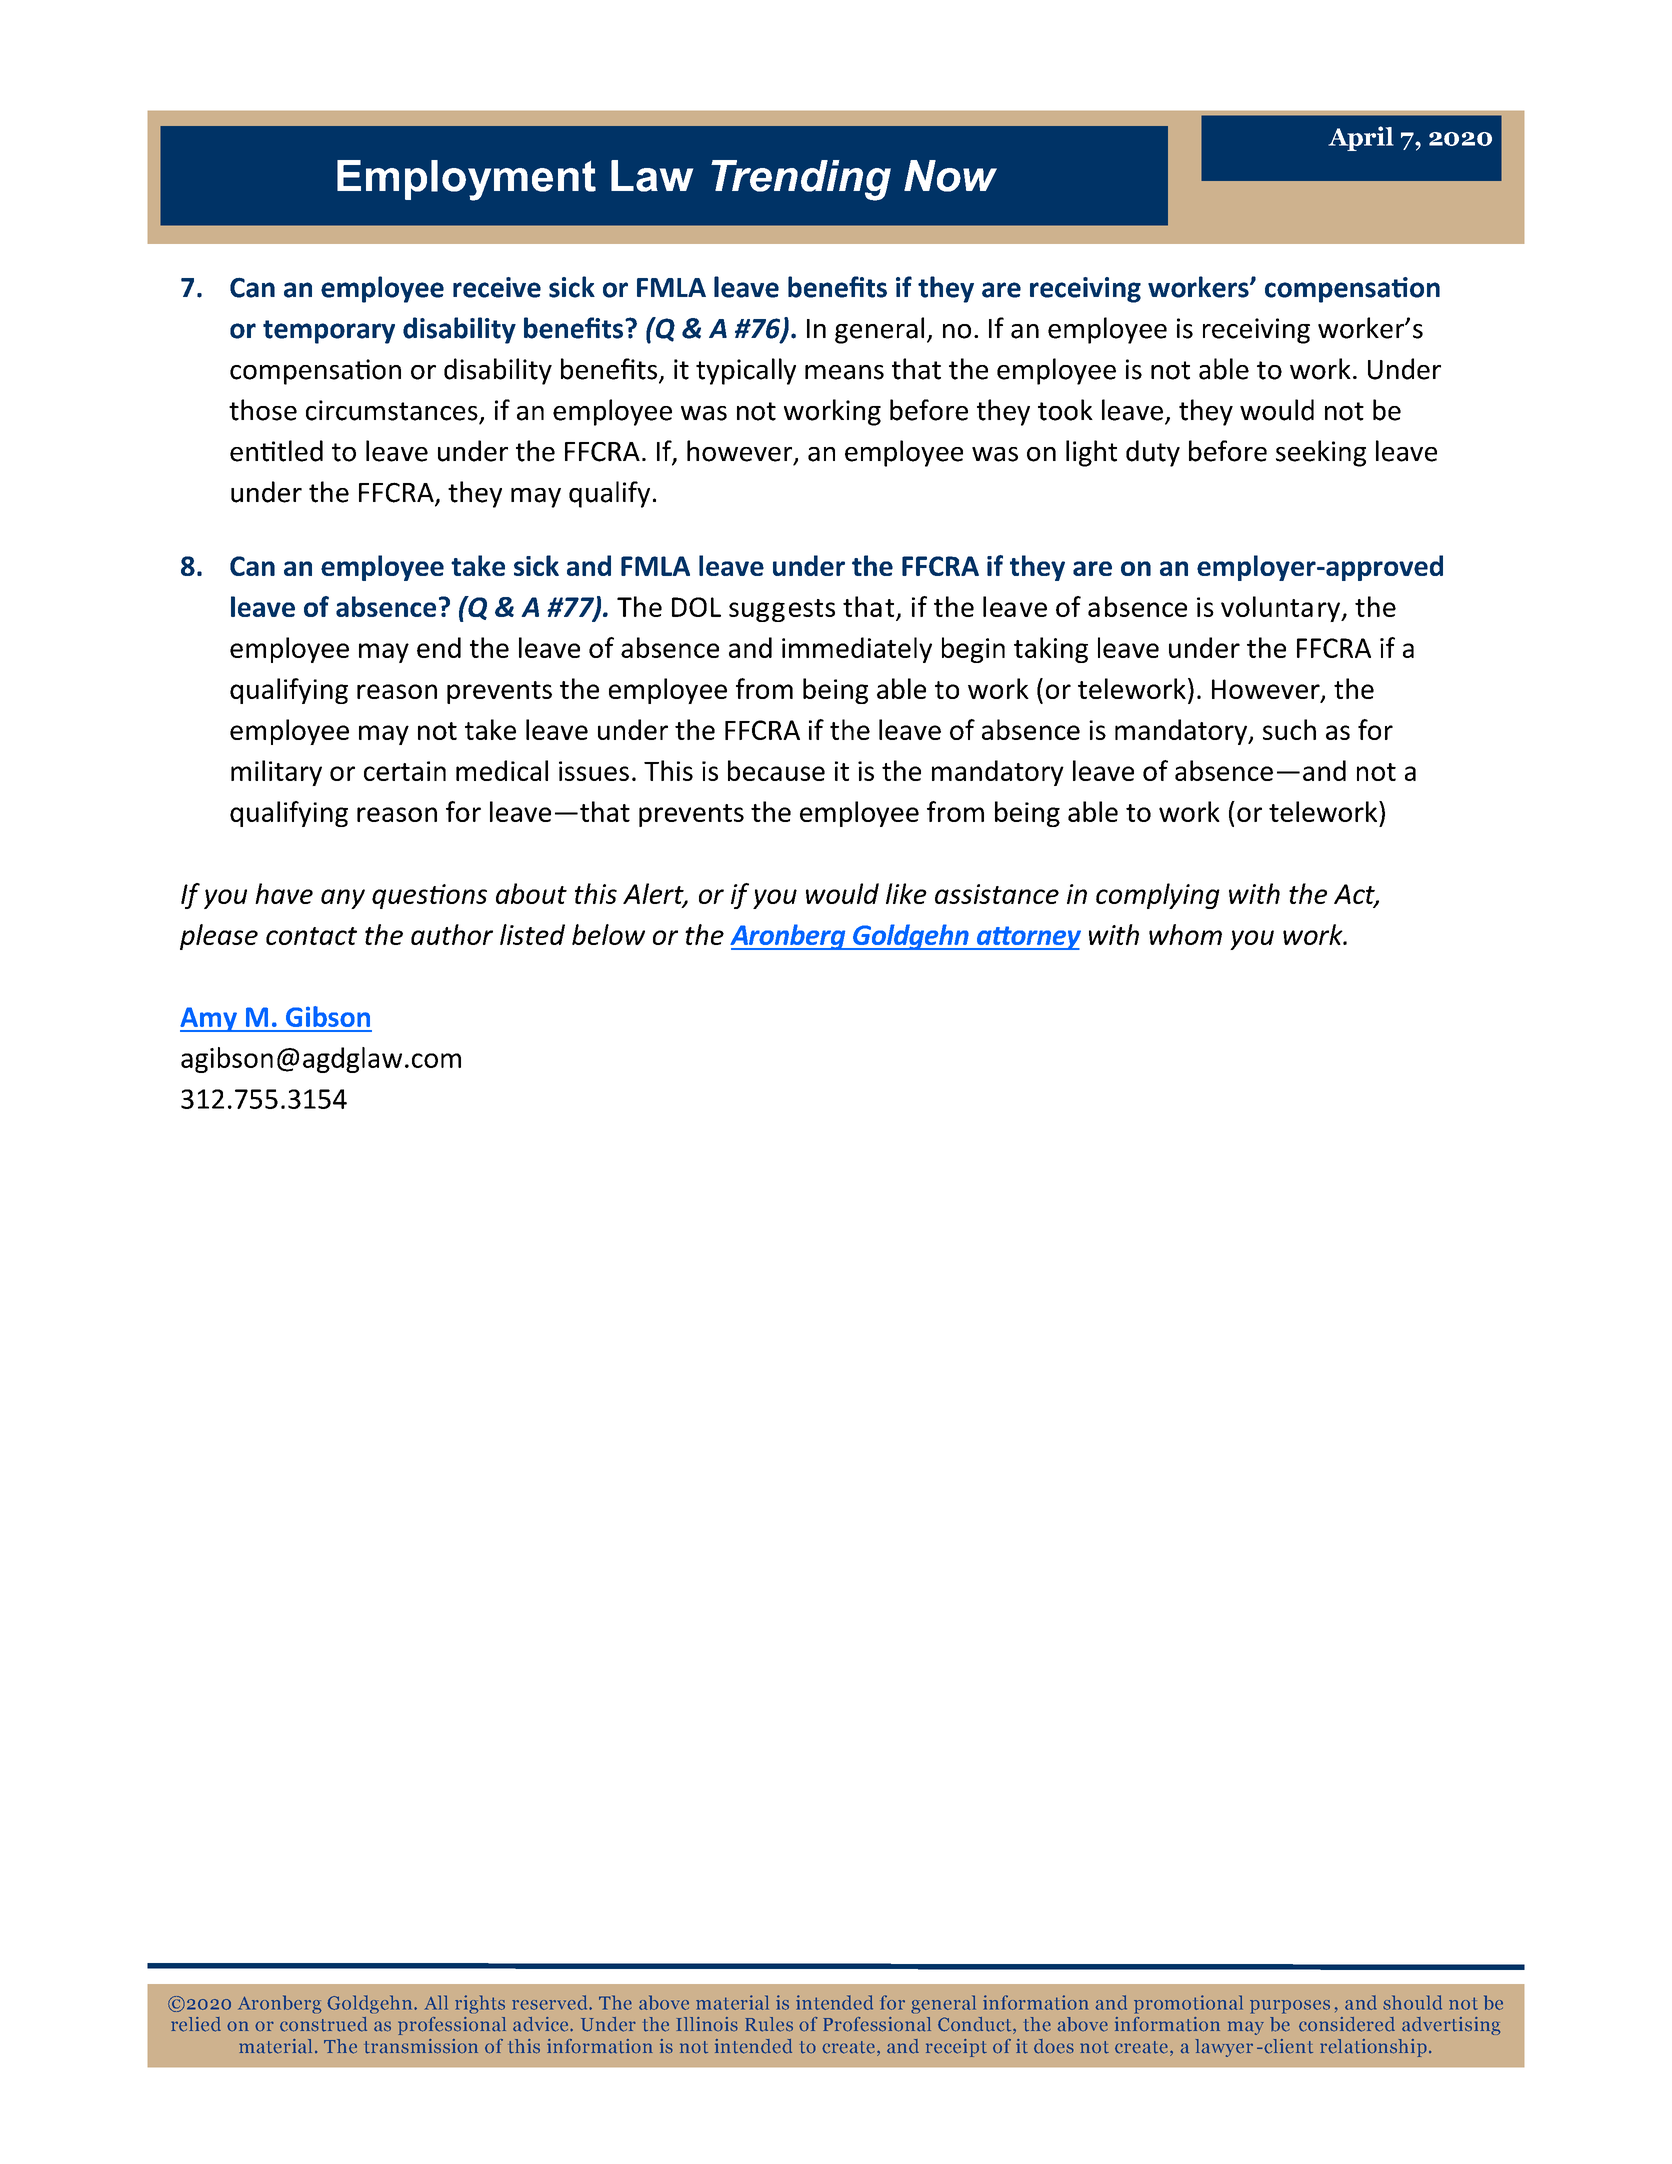 Image resolution: width=1672 pixels, height=2164 pixels. What do you see at coordinates (209, 1019) in the screenshot?
I see `Amy` at bounding box center [209, 1019].
